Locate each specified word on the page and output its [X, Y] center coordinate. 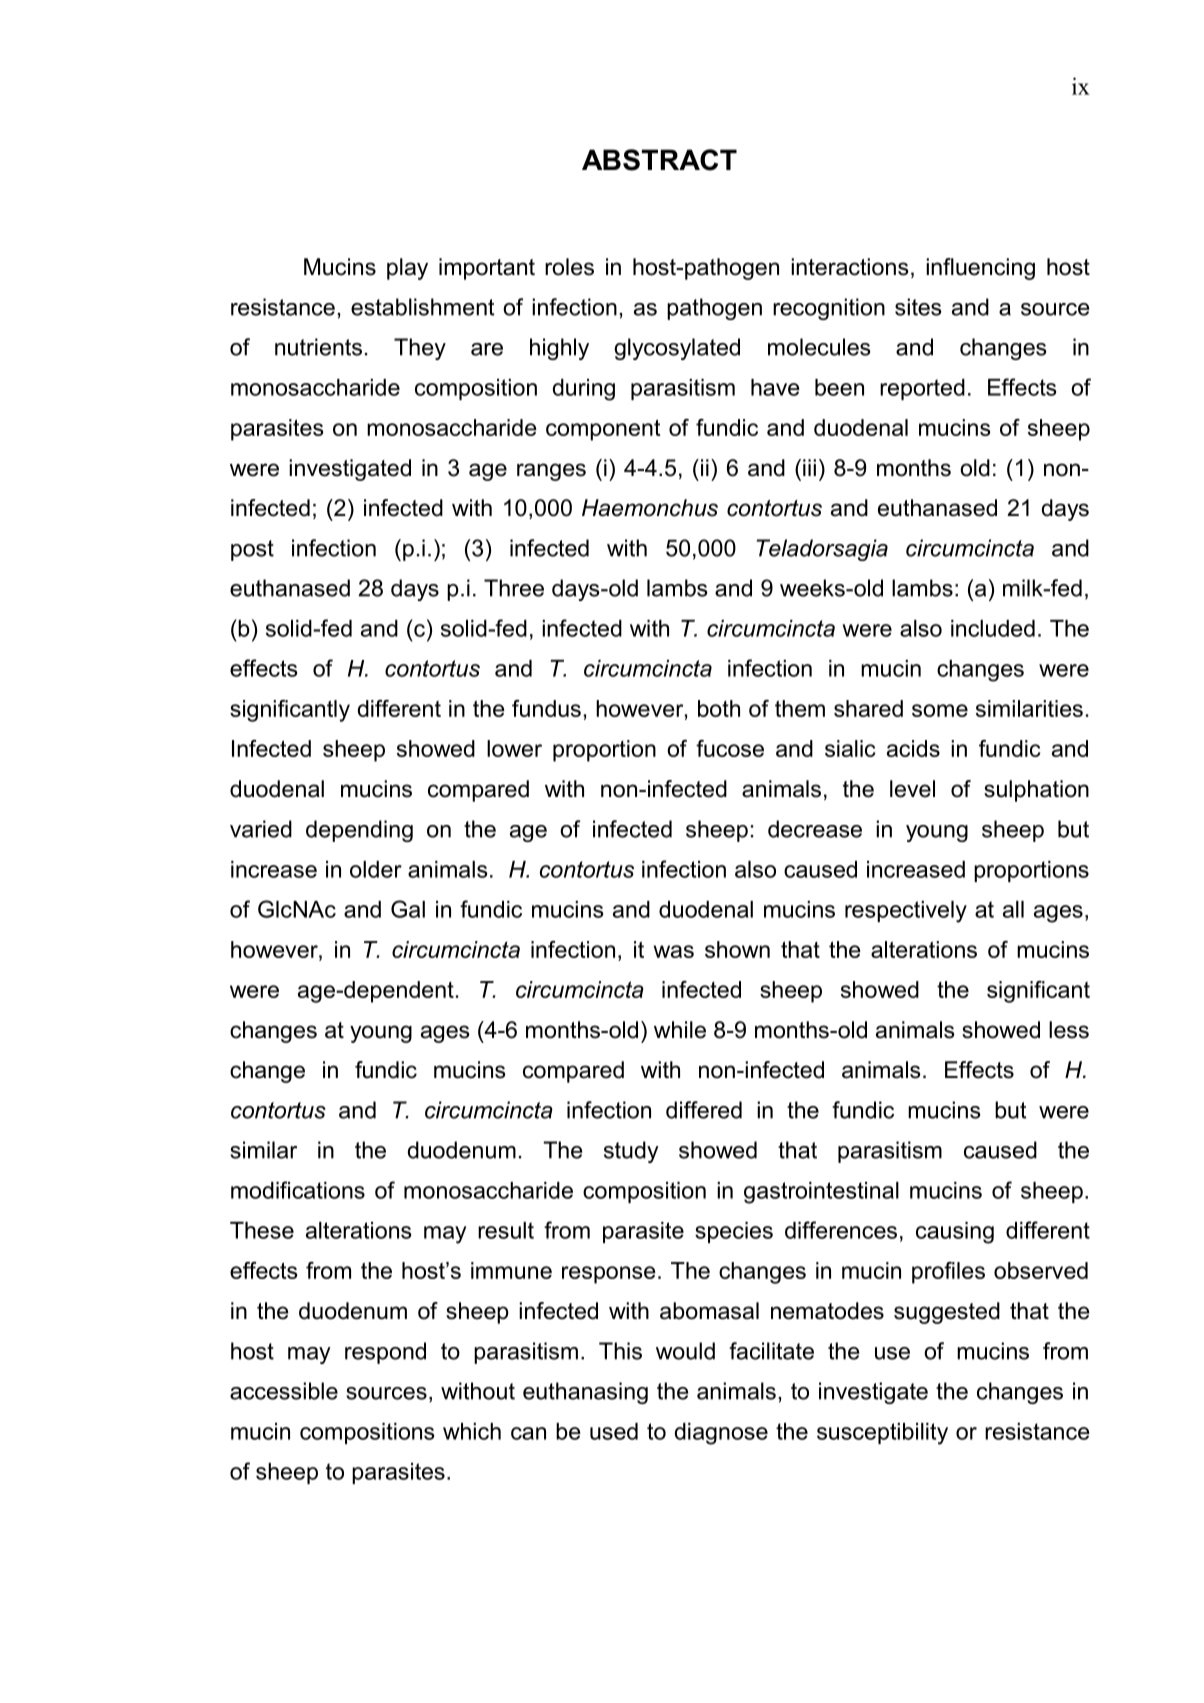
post [252, 550]
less [1069, 1030]
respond [385, 1353]
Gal [408, 909]
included [993, 628]
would [685, 1351]
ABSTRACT [659, 160]
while [680, 1030]
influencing [980, 269]
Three [514, 588]
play [407, 269]
